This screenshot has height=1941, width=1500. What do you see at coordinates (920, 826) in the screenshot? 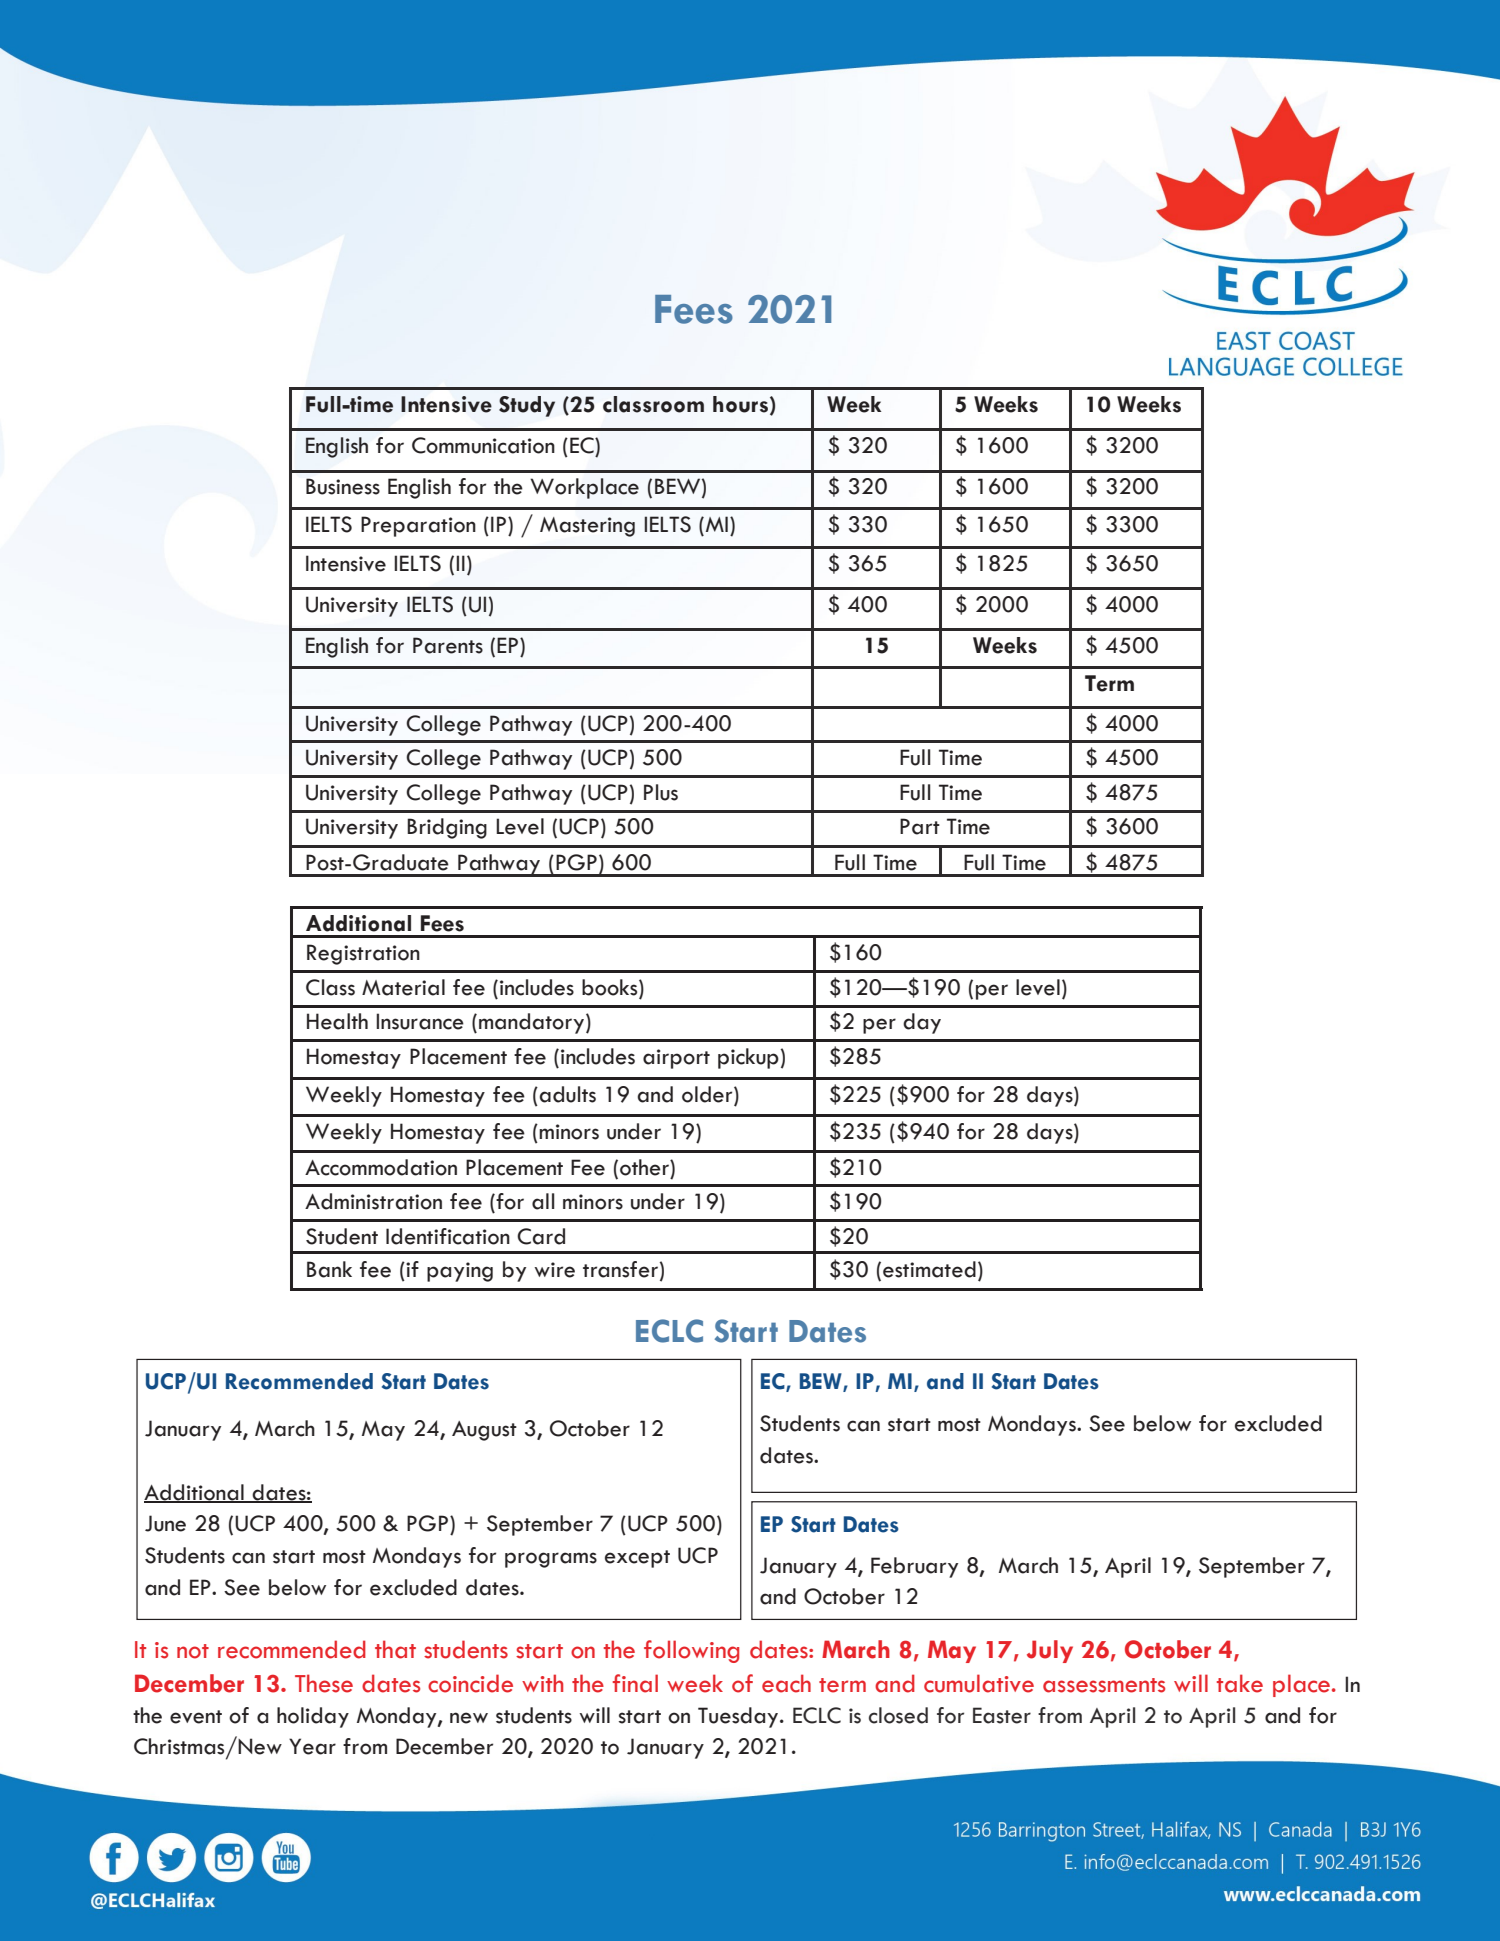
I see `Part` at bounding box center [920, 826].
